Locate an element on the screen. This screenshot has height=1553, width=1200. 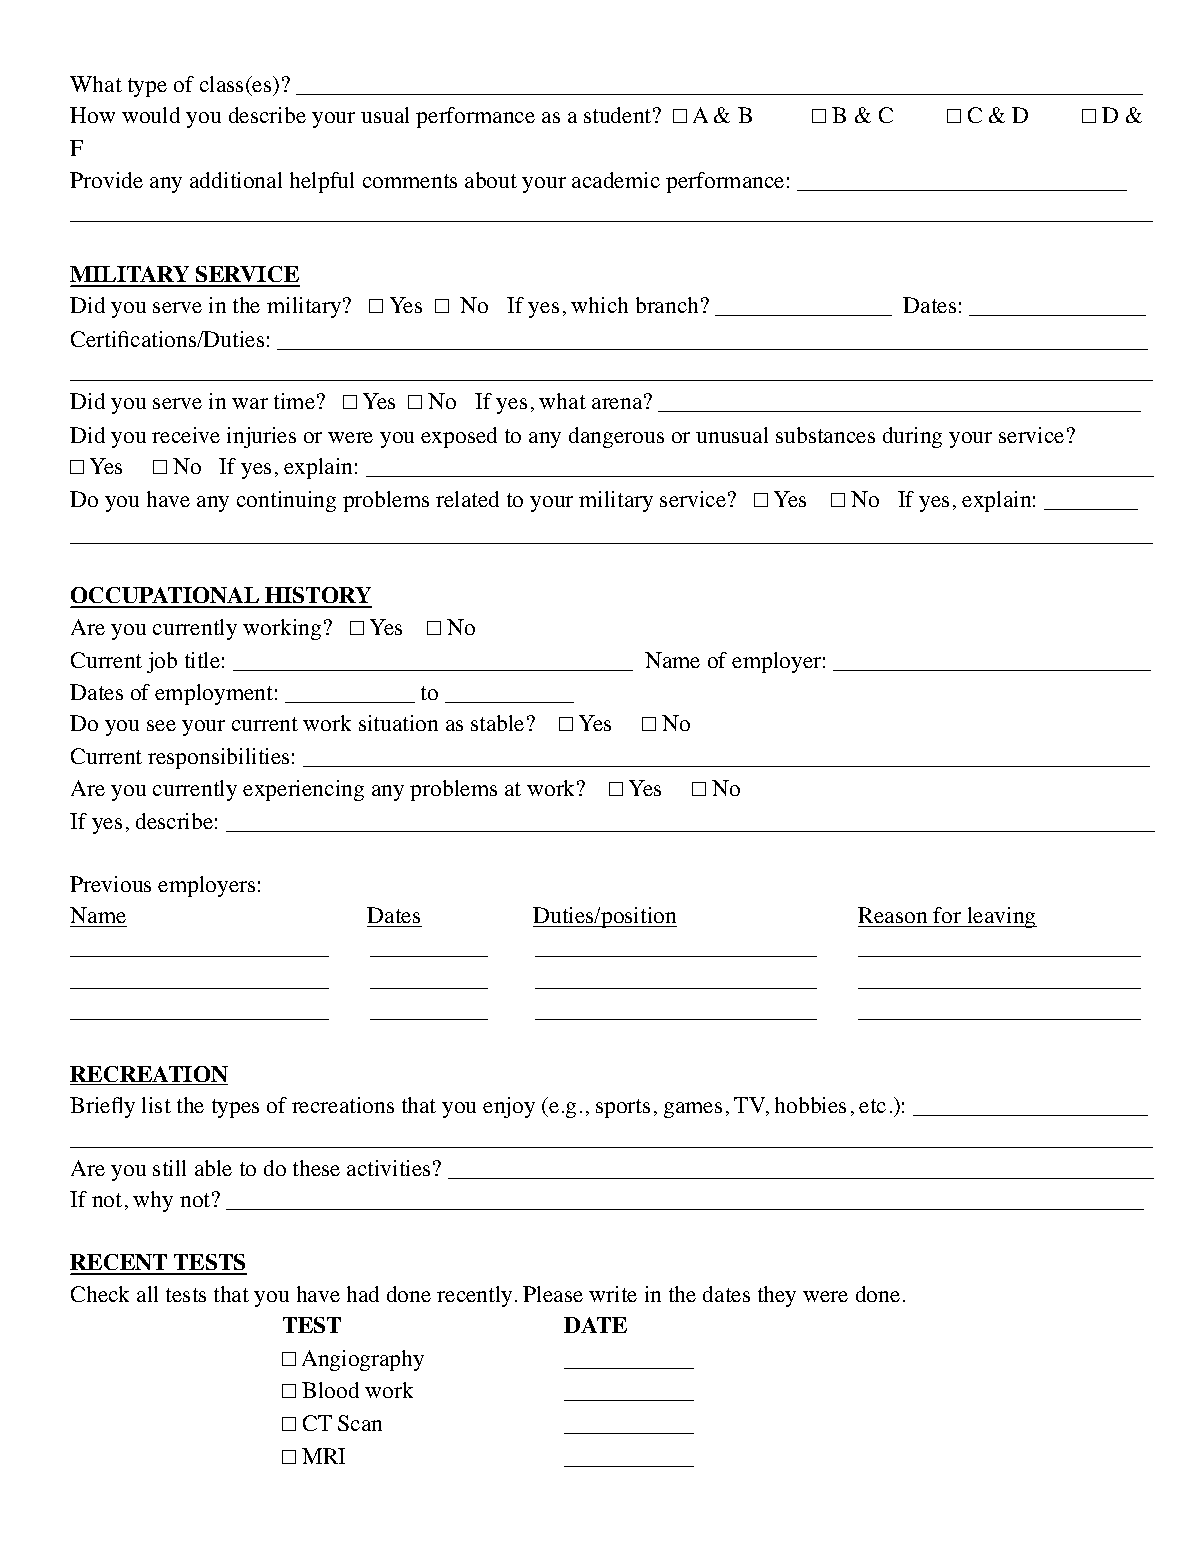
additional is located at coordinates (236, 180).
